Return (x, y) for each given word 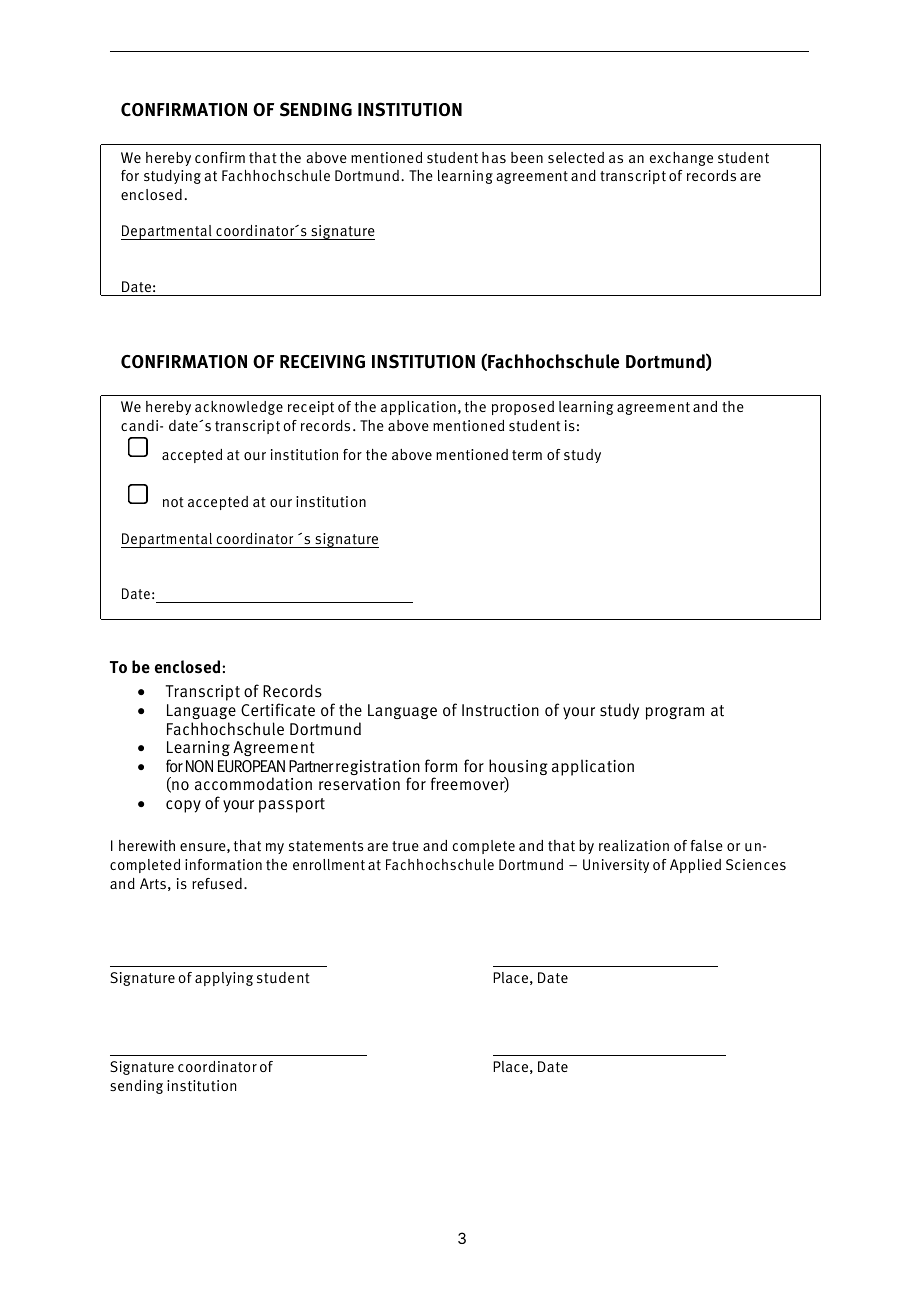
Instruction (500, 710)
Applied (695, 866)
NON (199, 766)
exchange (681, 159)
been (527, 157)
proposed (523, 408)
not (173, 502)
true (405, 846)
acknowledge (239, 408)
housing (518, 768)
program (675, 713)
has (494, 157)
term (527, 455)
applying (224, 979)
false (707, 845)
